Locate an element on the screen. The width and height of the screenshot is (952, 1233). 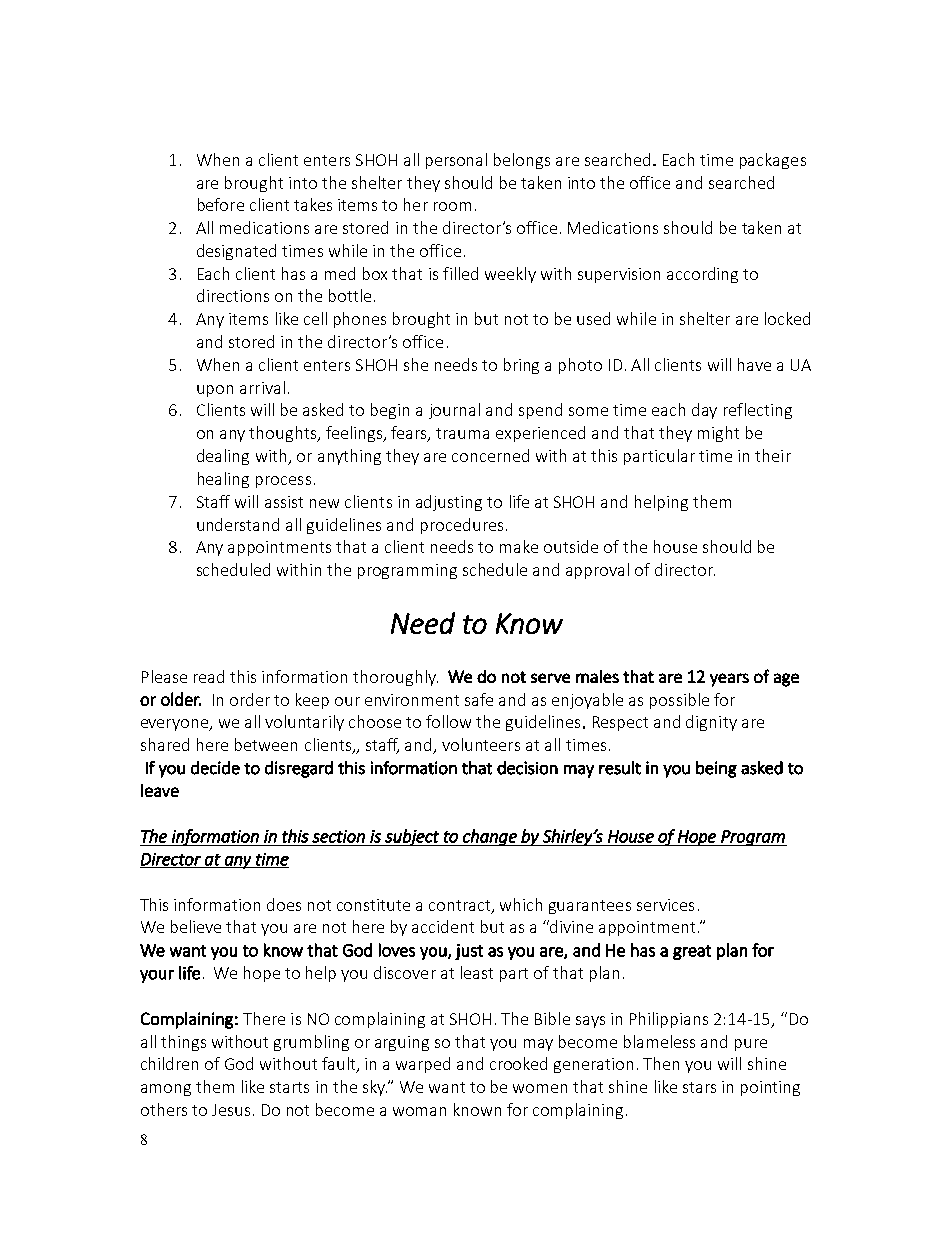
years is located at coordinates (729, 680).
